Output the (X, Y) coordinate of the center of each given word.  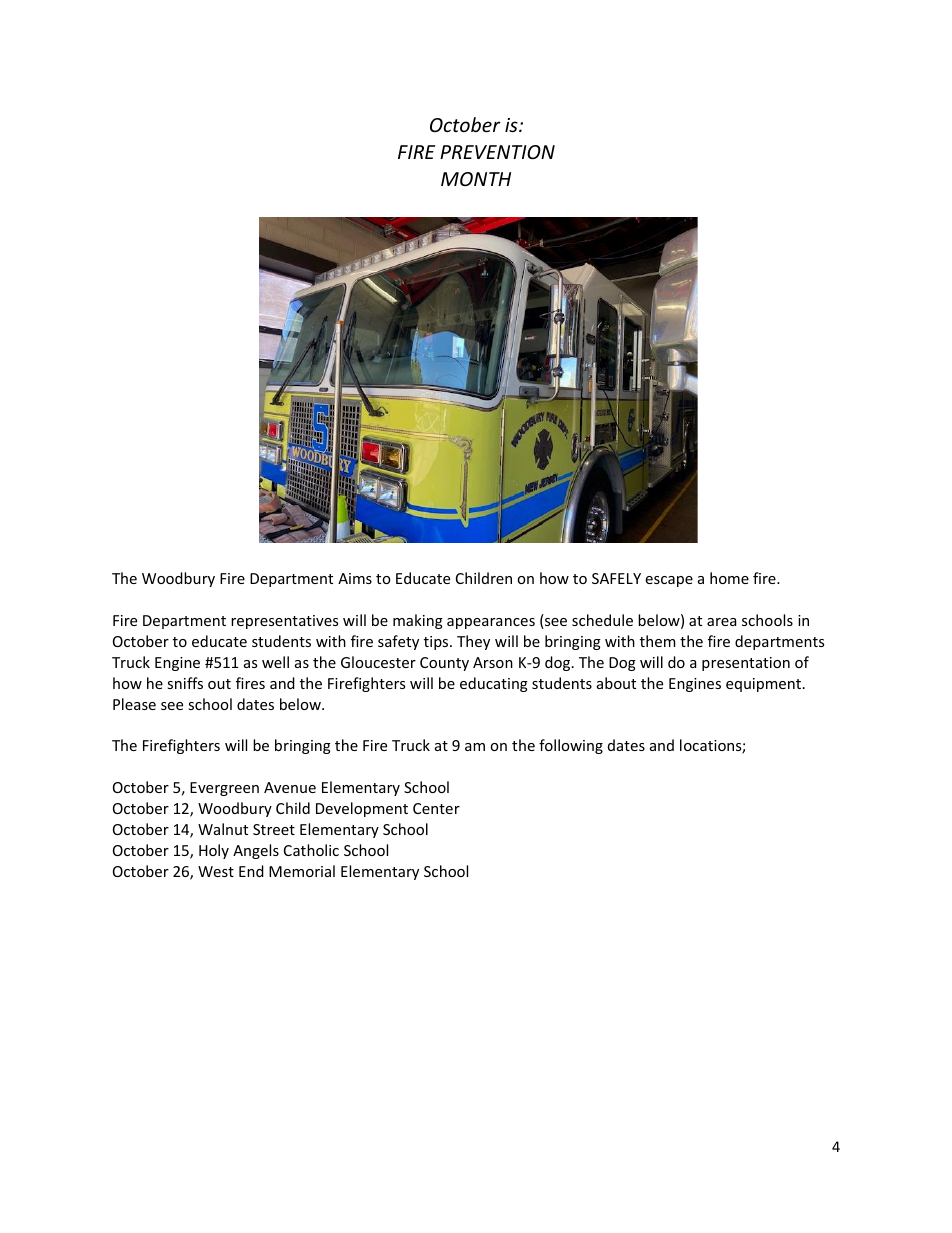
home (729, 578)
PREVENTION (497, 152)
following (571, 746)
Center (436, 808)
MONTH (476, 179)
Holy (214, 851)
